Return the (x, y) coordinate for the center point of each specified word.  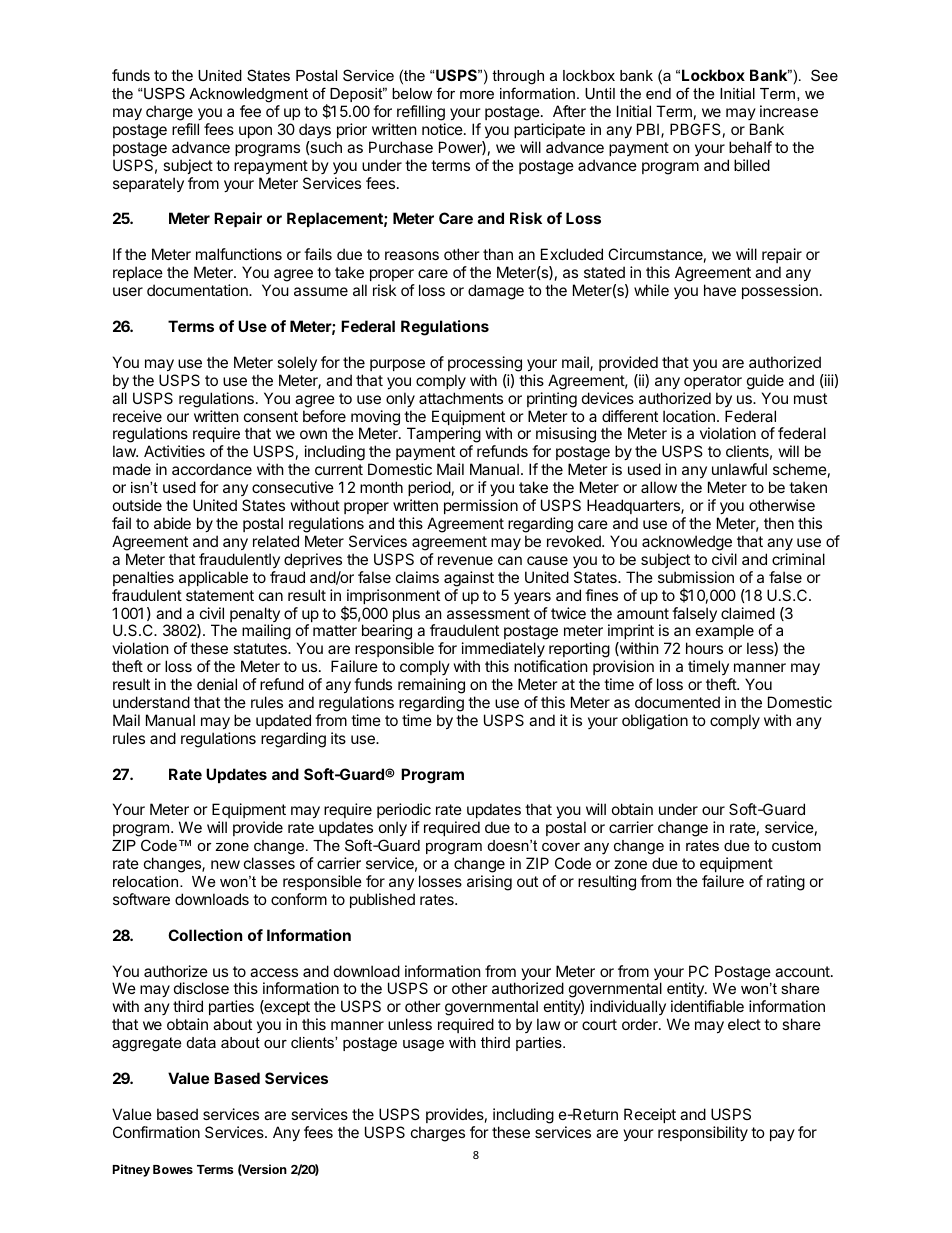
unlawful (739, 469)
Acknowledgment (248, 95)
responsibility (703, 1133)
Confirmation (156, 1132)
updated (283, 721)
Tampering (444, 436)
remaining (431, 686)
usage (423, 1045)
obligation (655, 722)
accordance (212, 469)
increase (789, 111)
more (477, 94)
